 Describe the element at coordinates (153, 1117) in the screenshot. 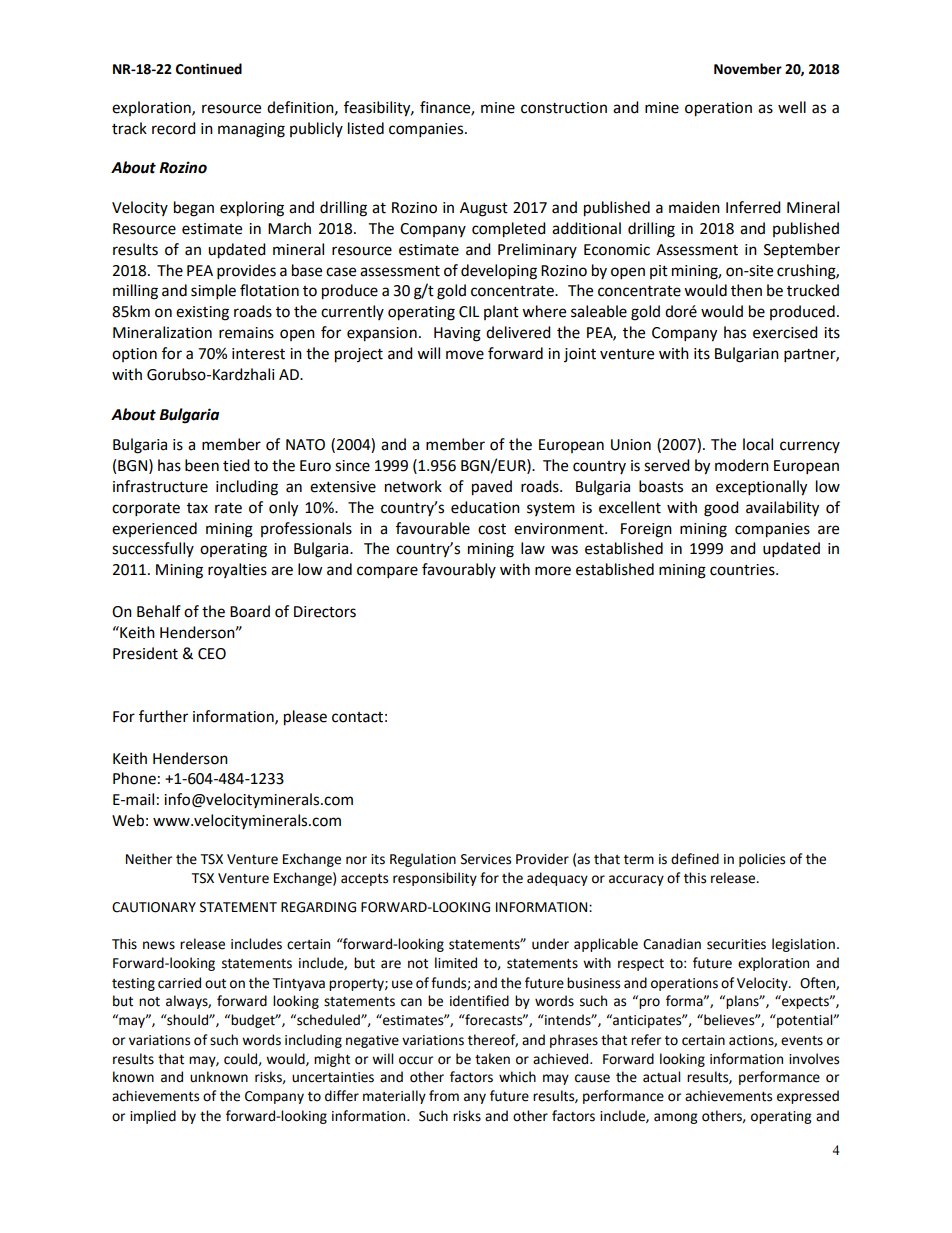

I see `implied` at that location.
